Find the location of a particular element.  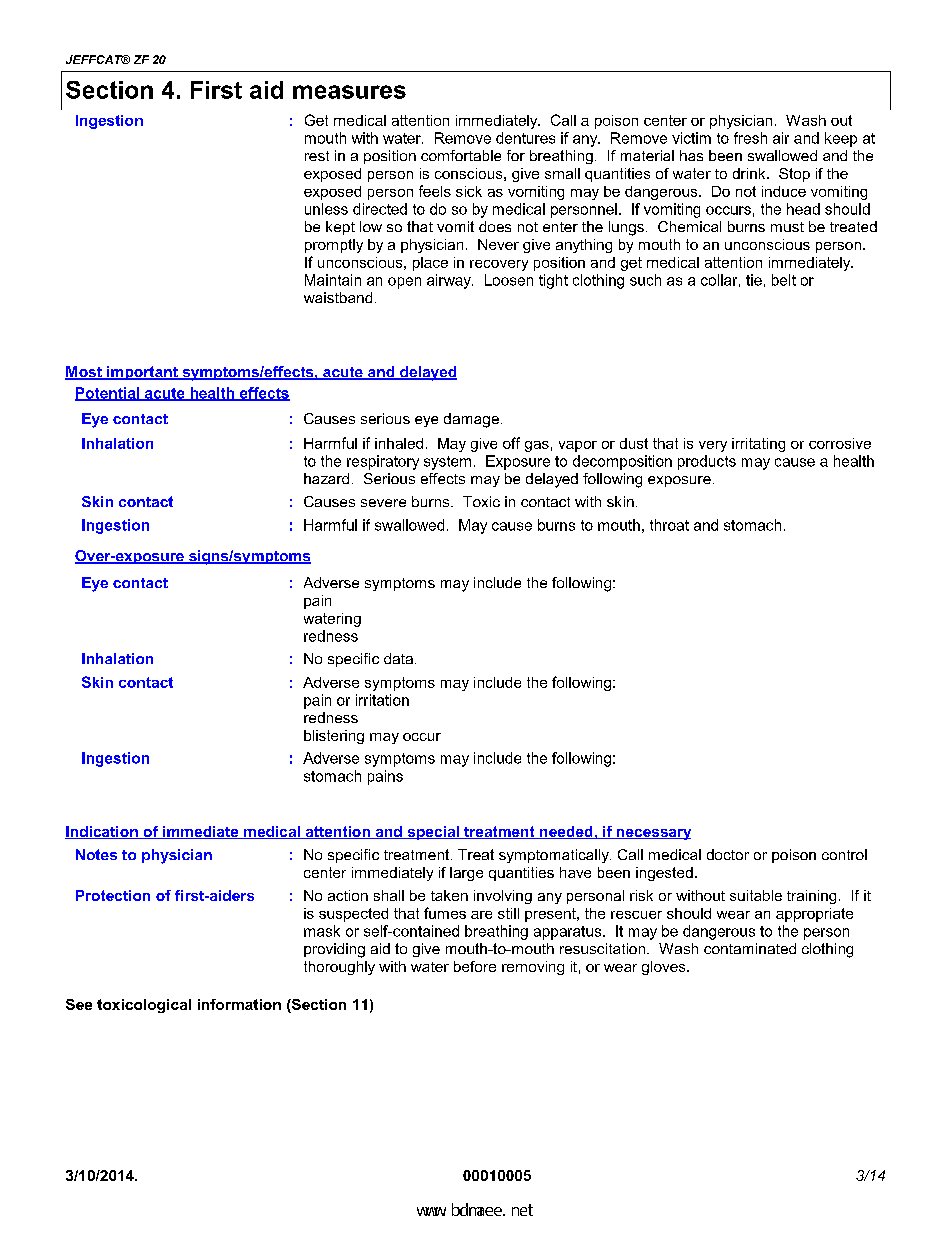

comfortable is located at coordinates (461, 155).
